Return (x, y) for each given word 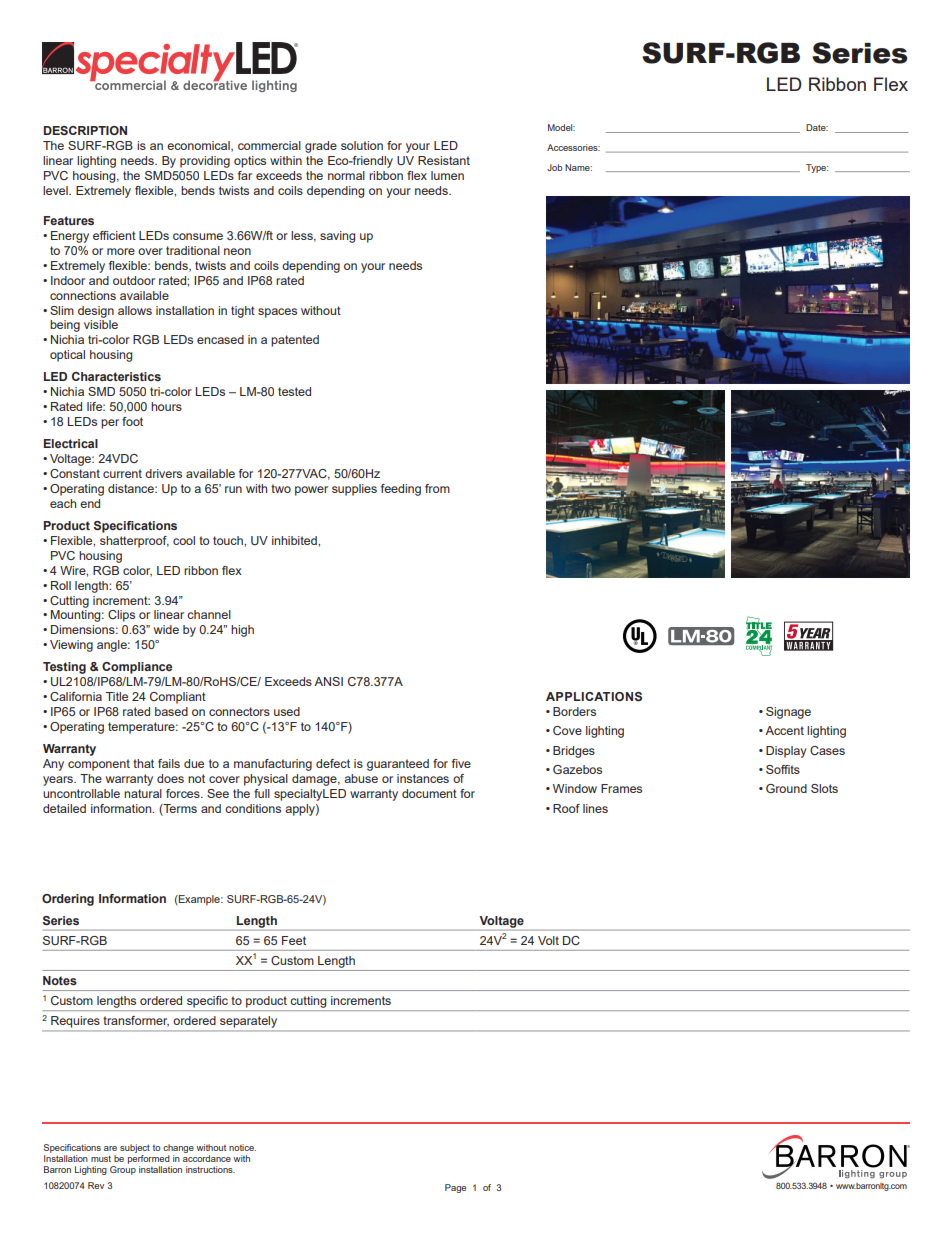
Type (817, 168)
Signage (788, 713)
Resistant (444, 160)
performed (149, 1159)
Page (455, 1188)
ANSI (328, 681)
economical (199, 146)
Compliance (137, 668)
